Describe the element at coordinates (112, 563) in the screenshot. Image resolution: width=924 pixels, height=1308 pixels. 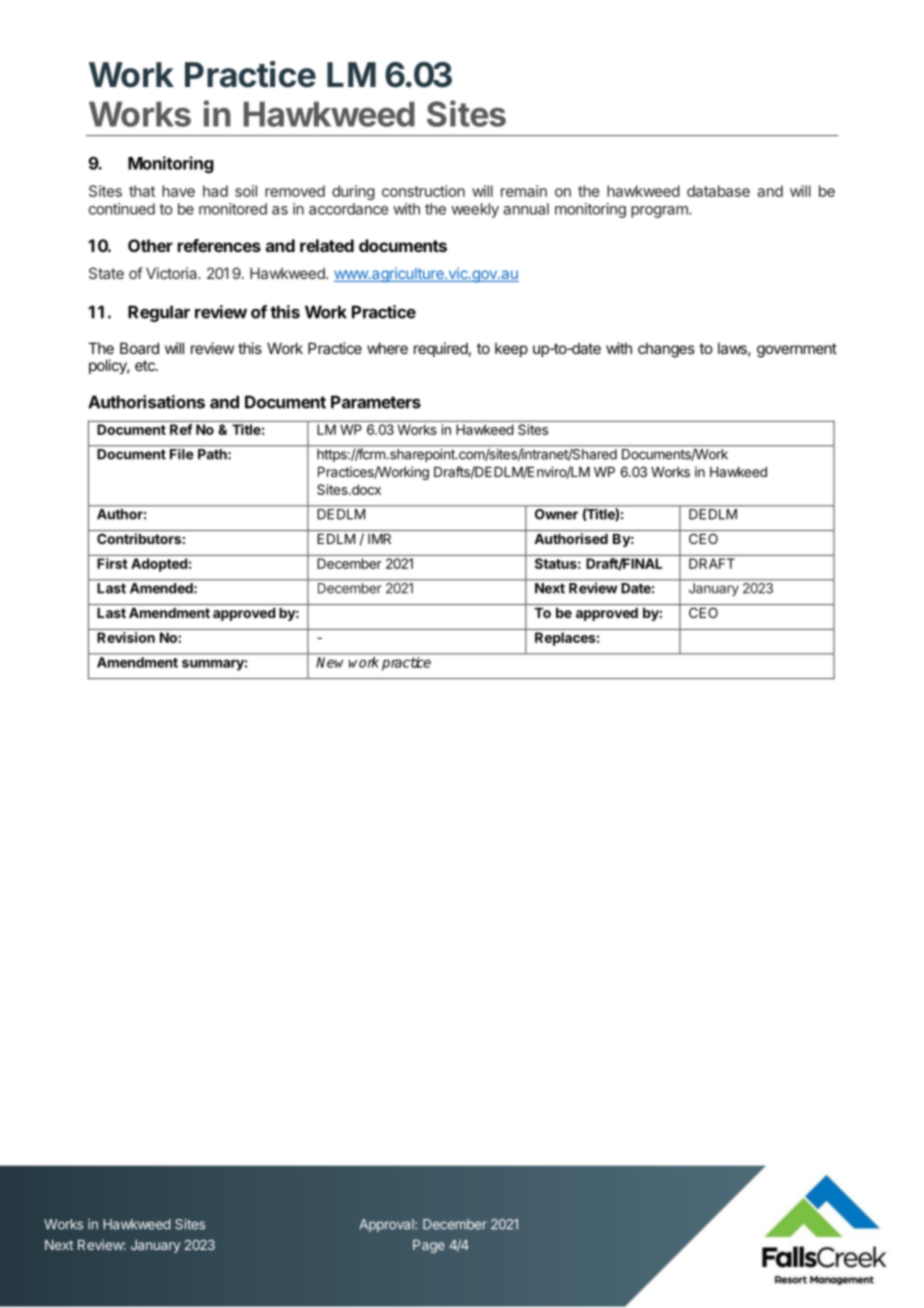
I see `First` at that location.
